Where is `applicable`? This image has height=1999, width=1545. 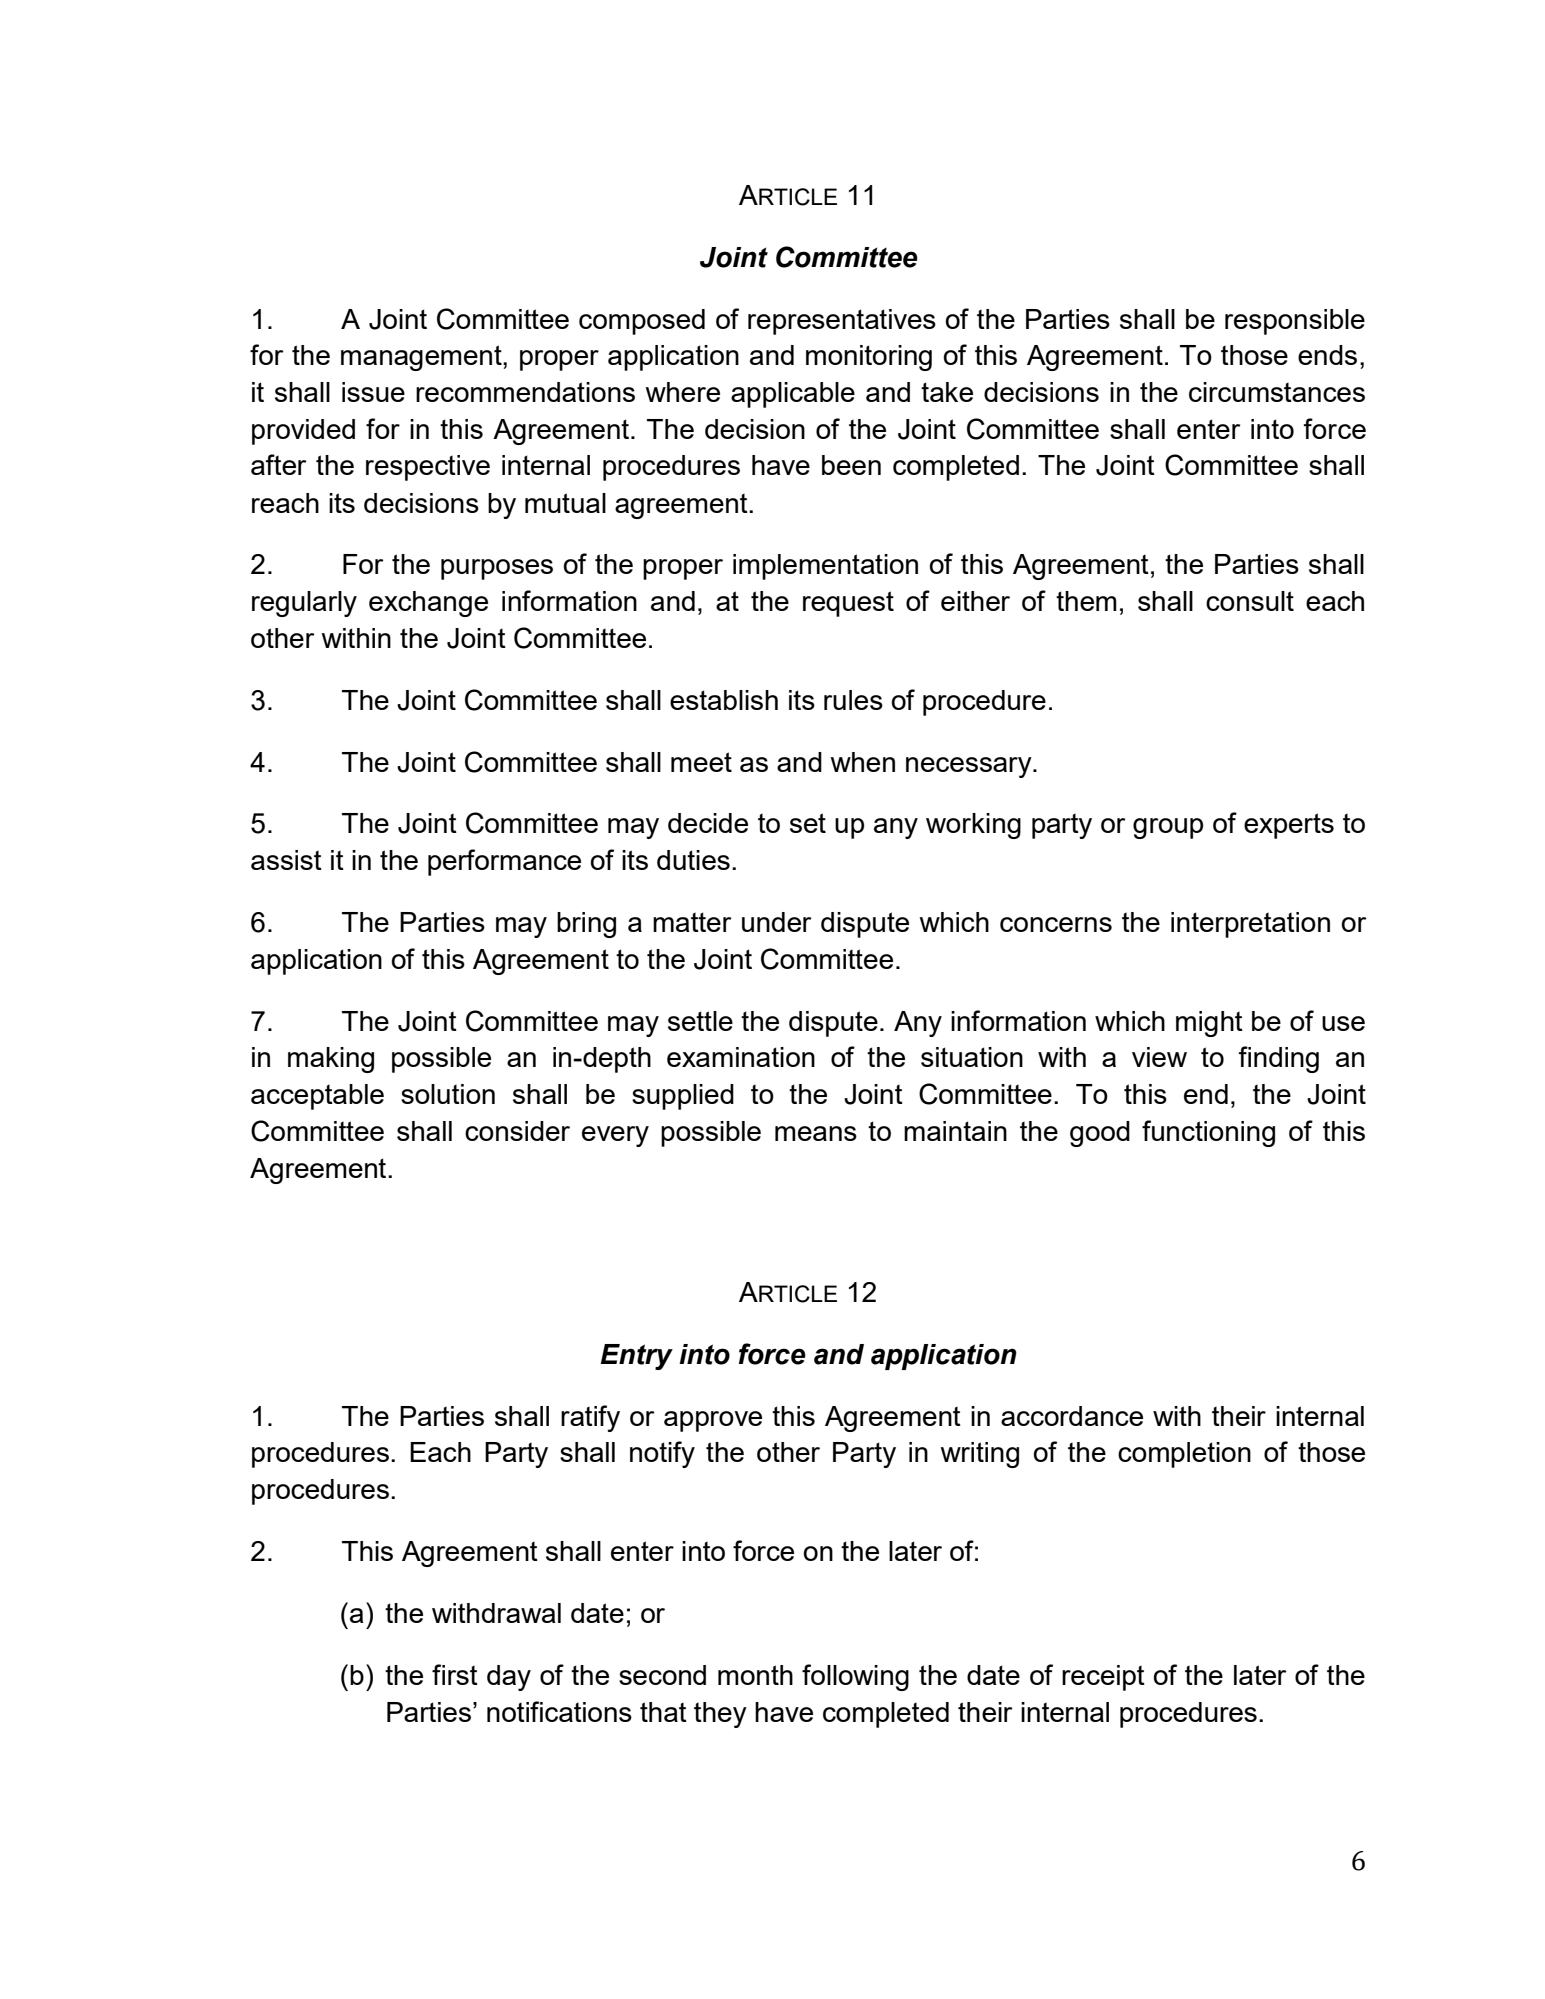 applicable is located at coordinates (793, 395).
